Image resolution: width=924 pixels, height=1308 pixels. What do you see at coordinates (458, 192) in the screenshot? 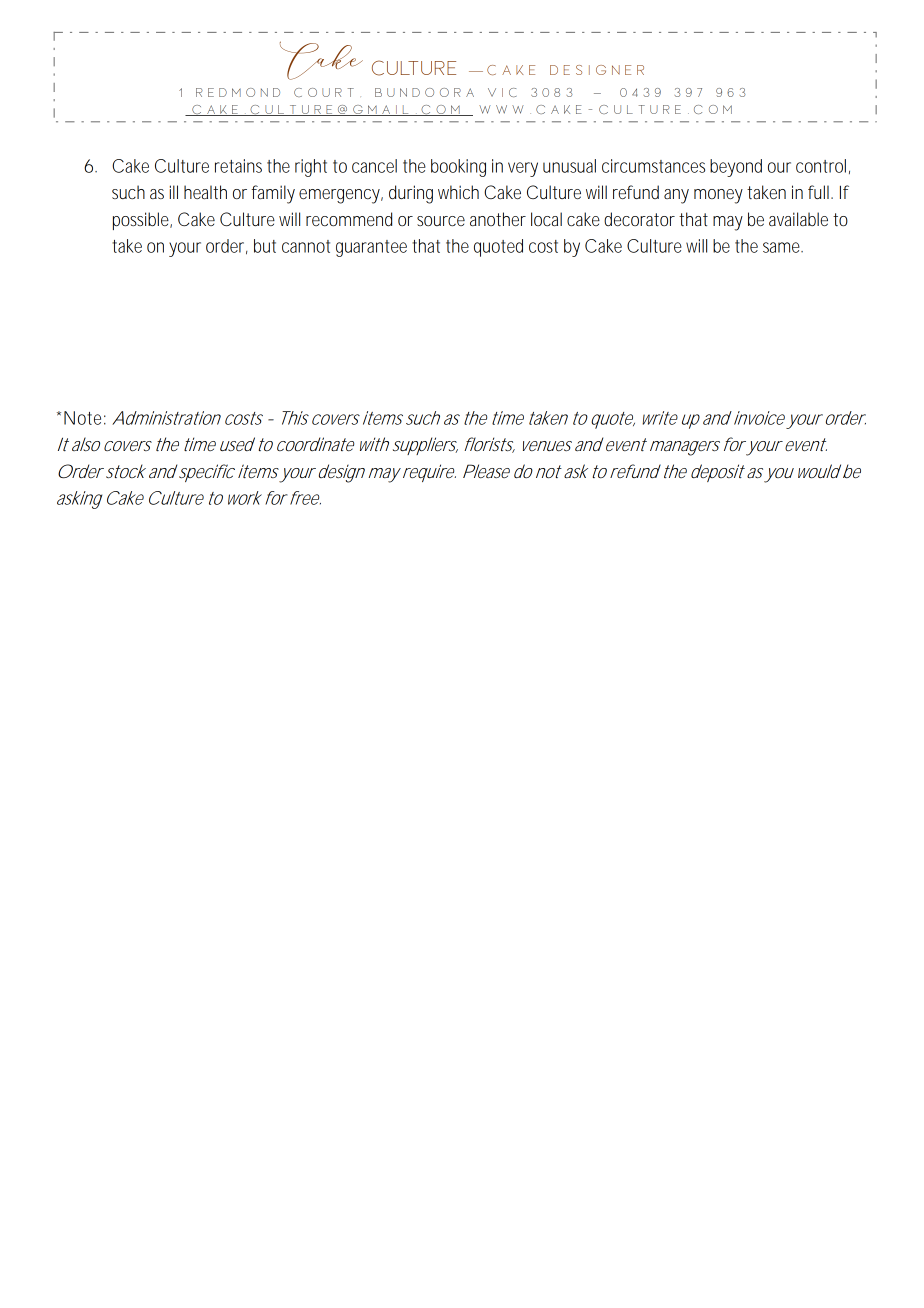
I see `which` at bounding box center [458, 192].
